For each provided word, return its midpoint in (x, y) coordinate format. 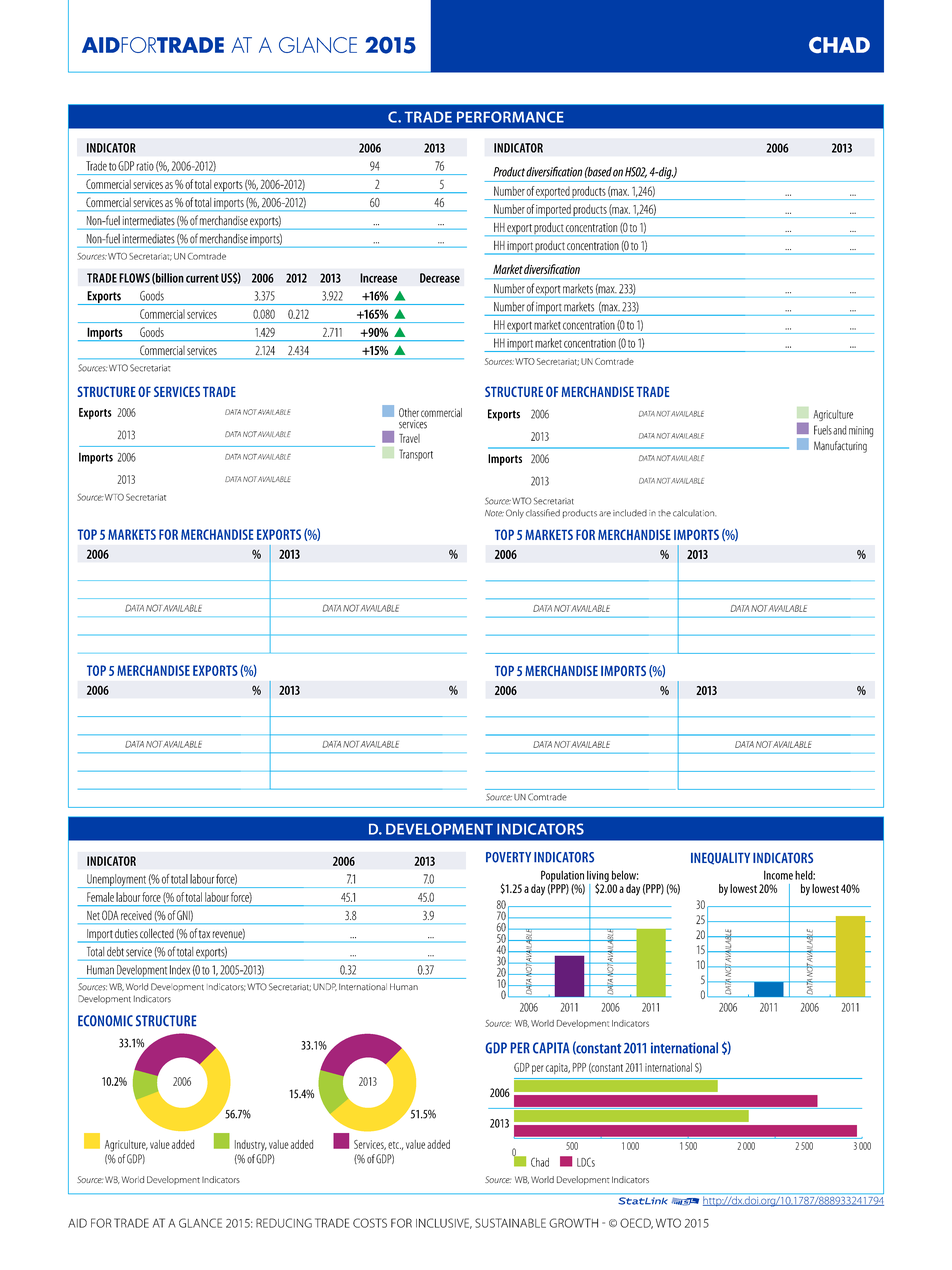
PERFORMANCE (510, 117)
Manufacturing (840, 447)
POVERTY (508, 857)
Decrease (440, 278)
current (202, 278)
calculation (694, 513)
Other (409, 412)
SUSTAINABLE (510, 1223)
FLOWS (134, 278)
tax (204, 934)
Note (494, 513)
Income (778, 875)
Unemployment (116, 881)
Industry (251, 1145)
